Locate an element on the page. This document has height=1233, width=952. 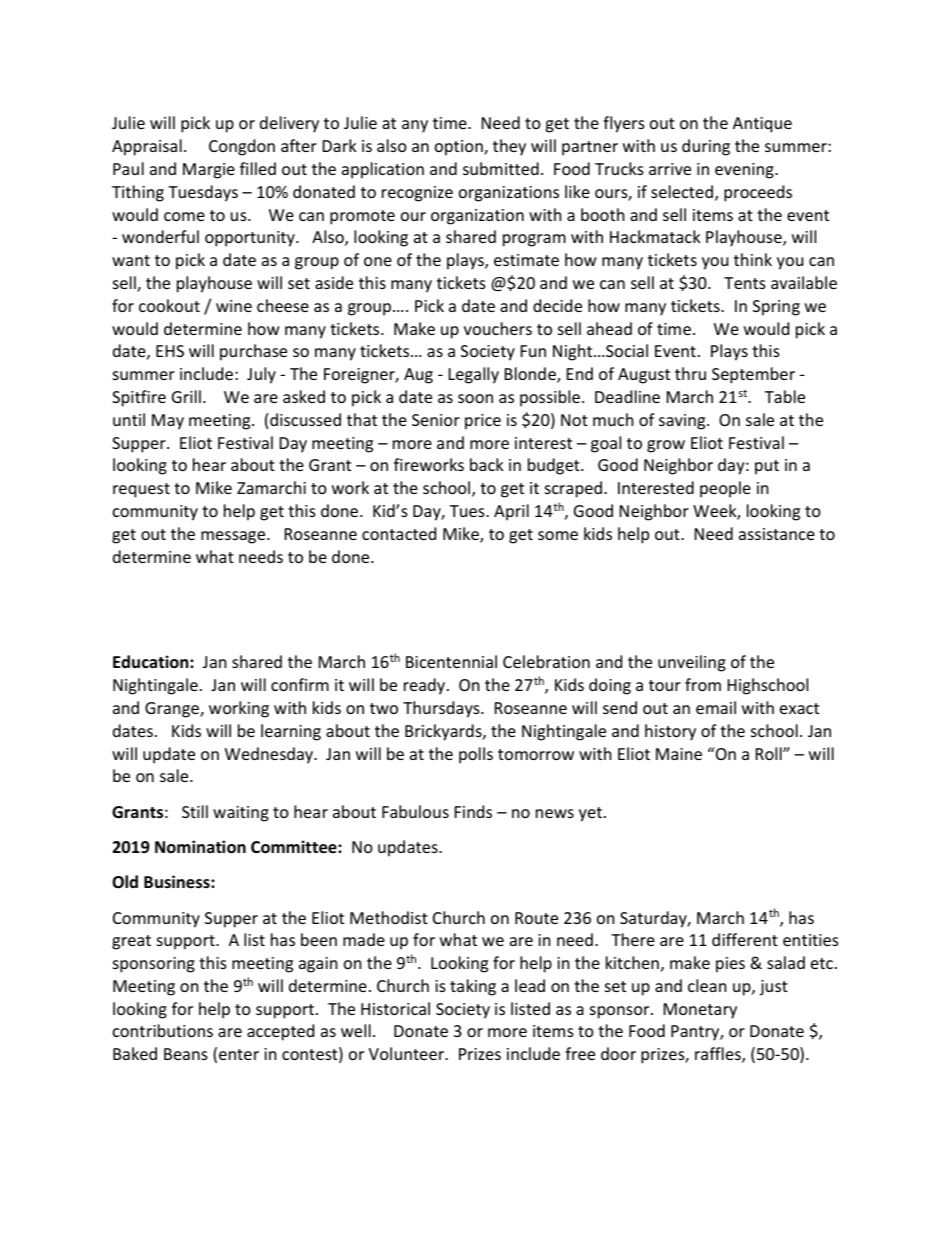
people is located at coordinates (725, 489).
